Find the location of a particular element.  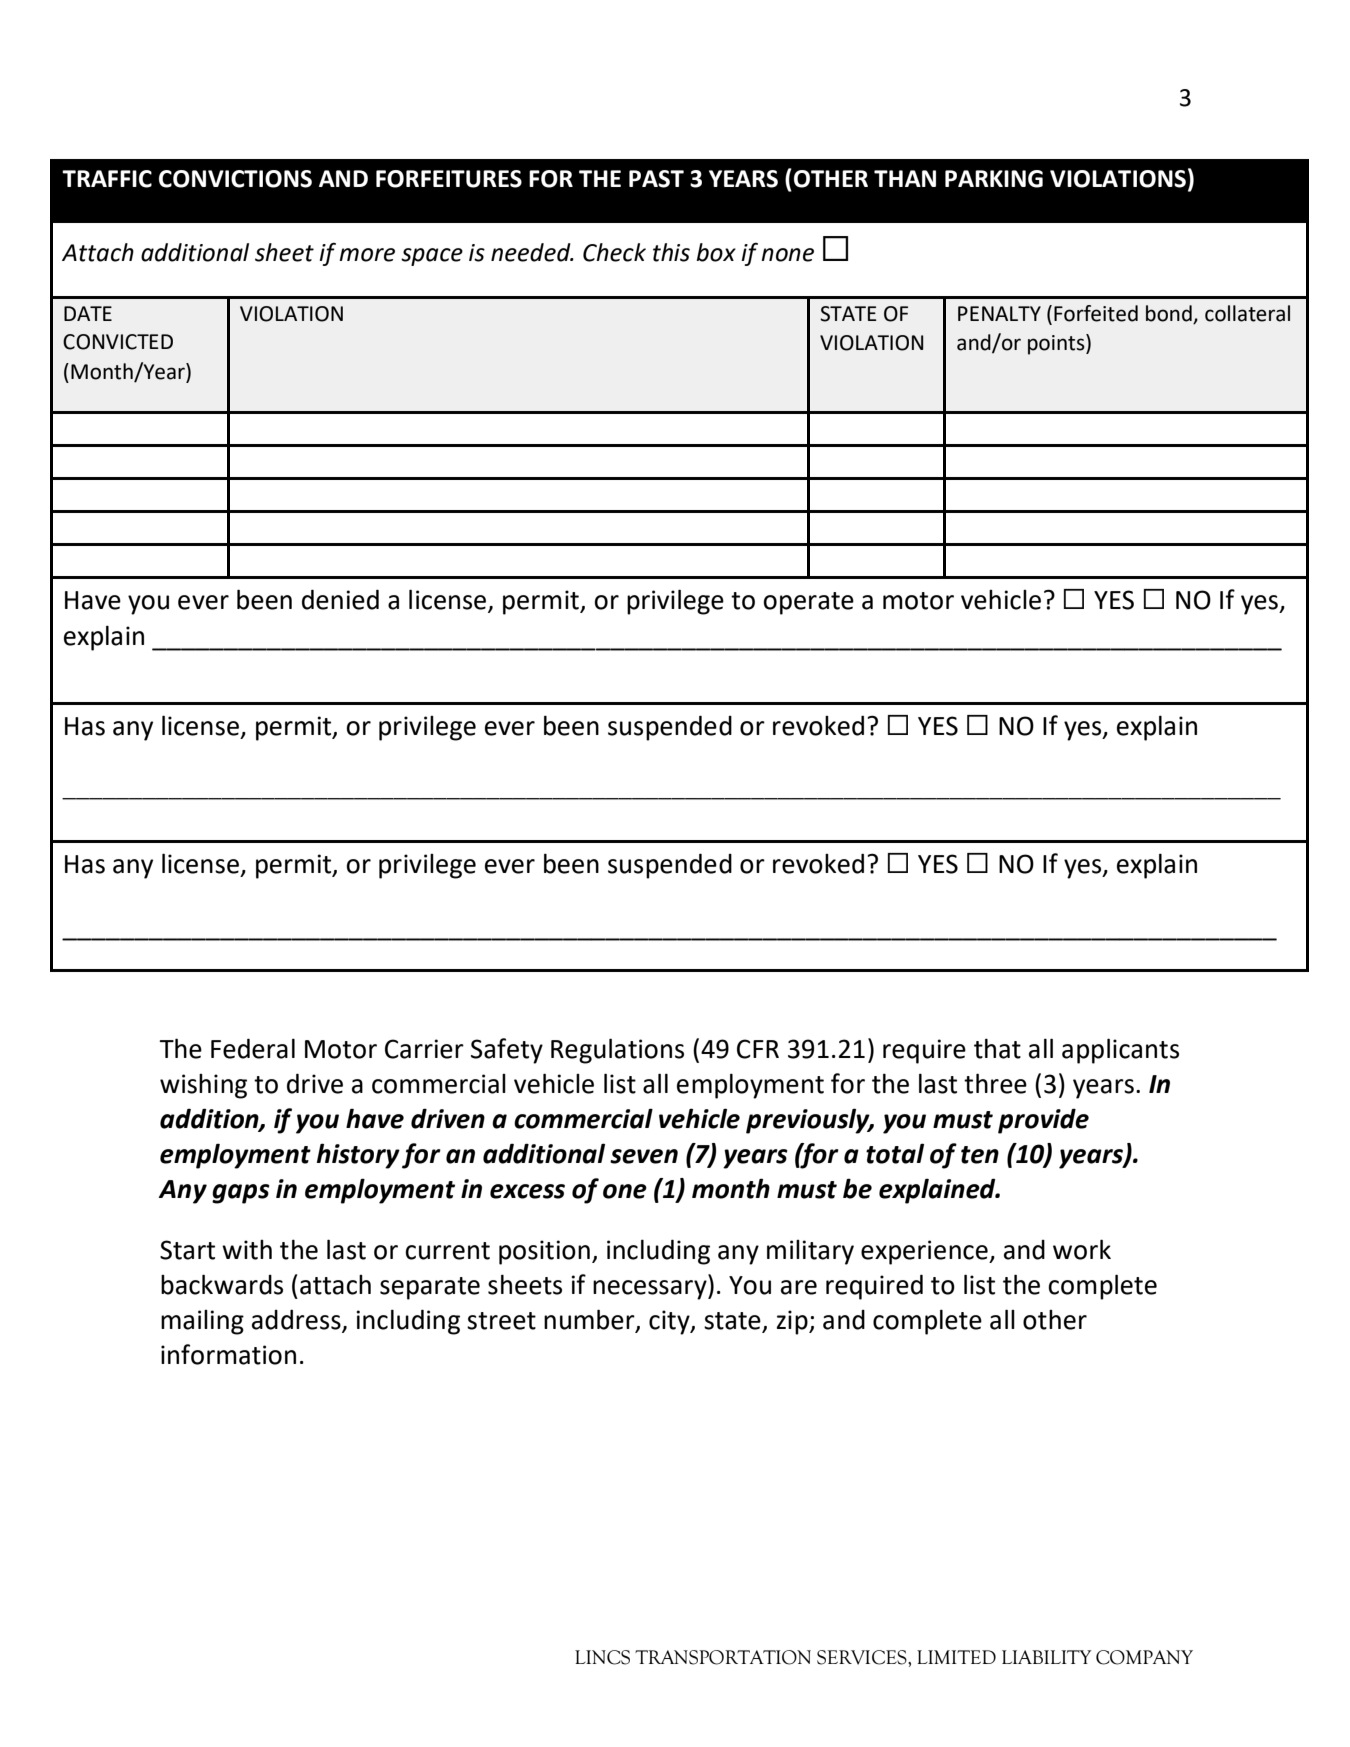

operate is located at coordinates (808, 603).
